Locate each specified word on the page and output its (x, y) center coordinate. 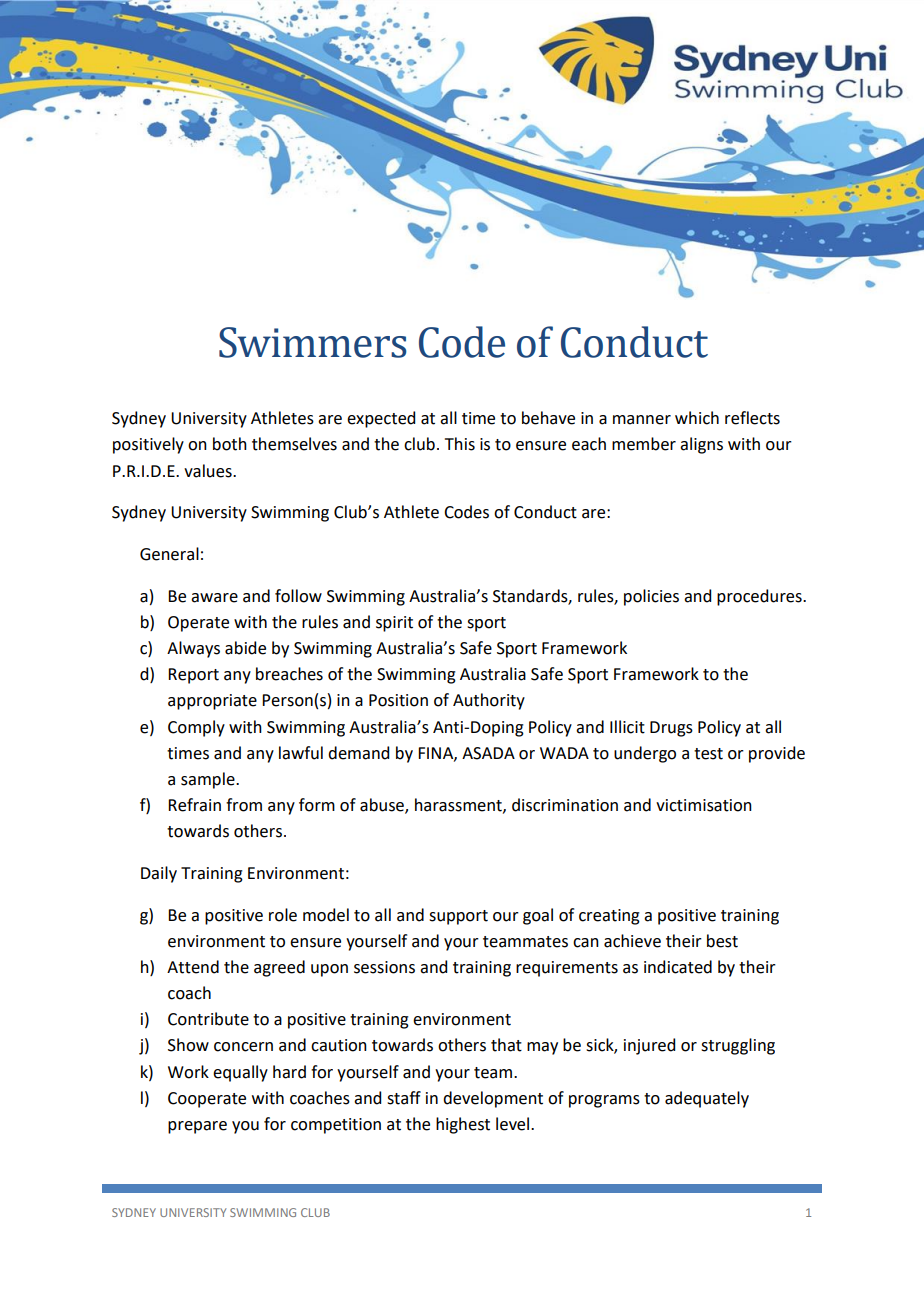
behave (548, 418)
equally (240, 1073)
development (493, 1099)
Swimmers (313, 342)
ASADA (488, 753)
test (708, 754)
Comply (196, 728)
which (697, 418)
